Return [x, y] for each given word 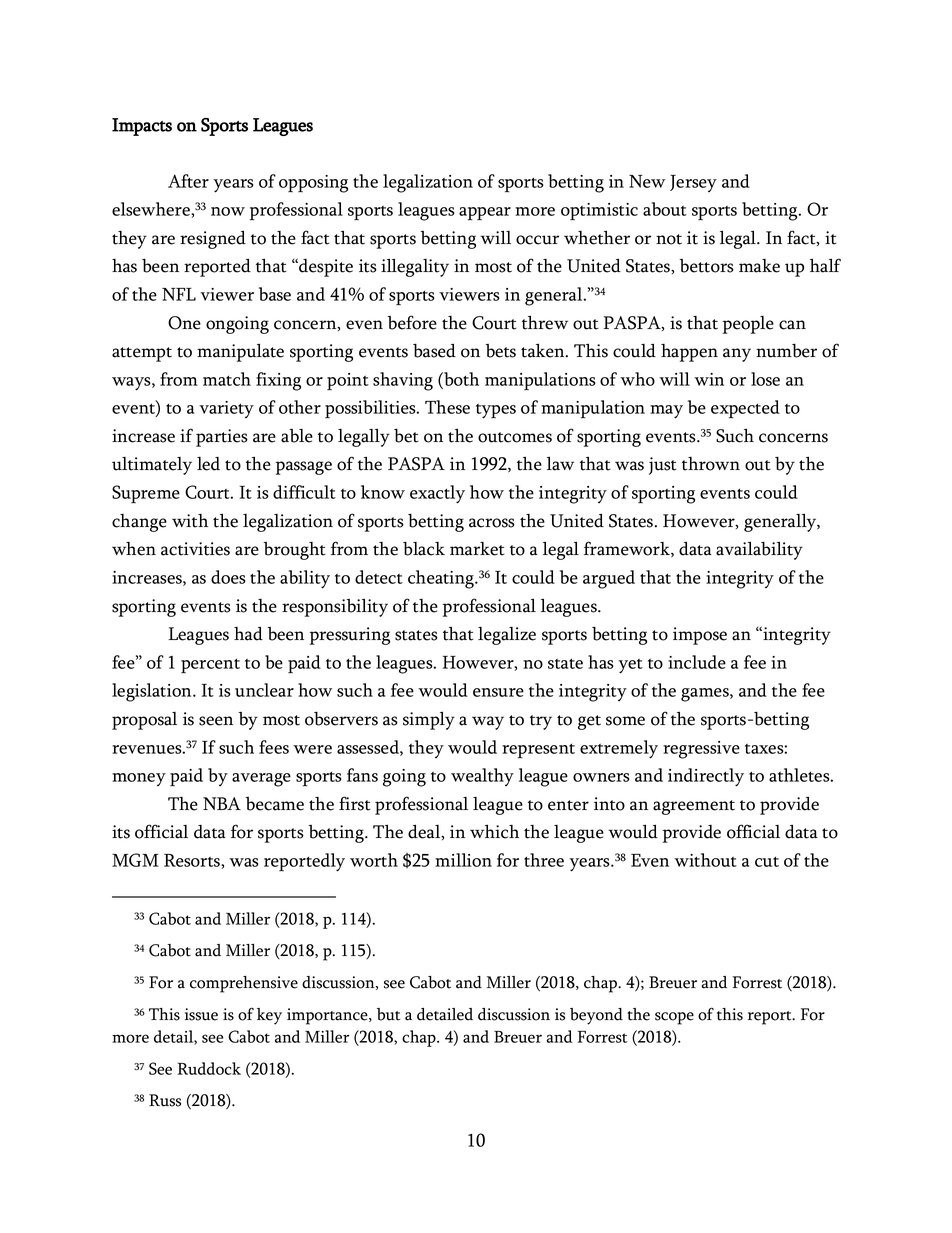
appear [485, 213]
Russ [165, 1100]
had [248, 633]
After [188, 181]
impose [700, 636]
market [477, 549]
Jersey [693, 183]
